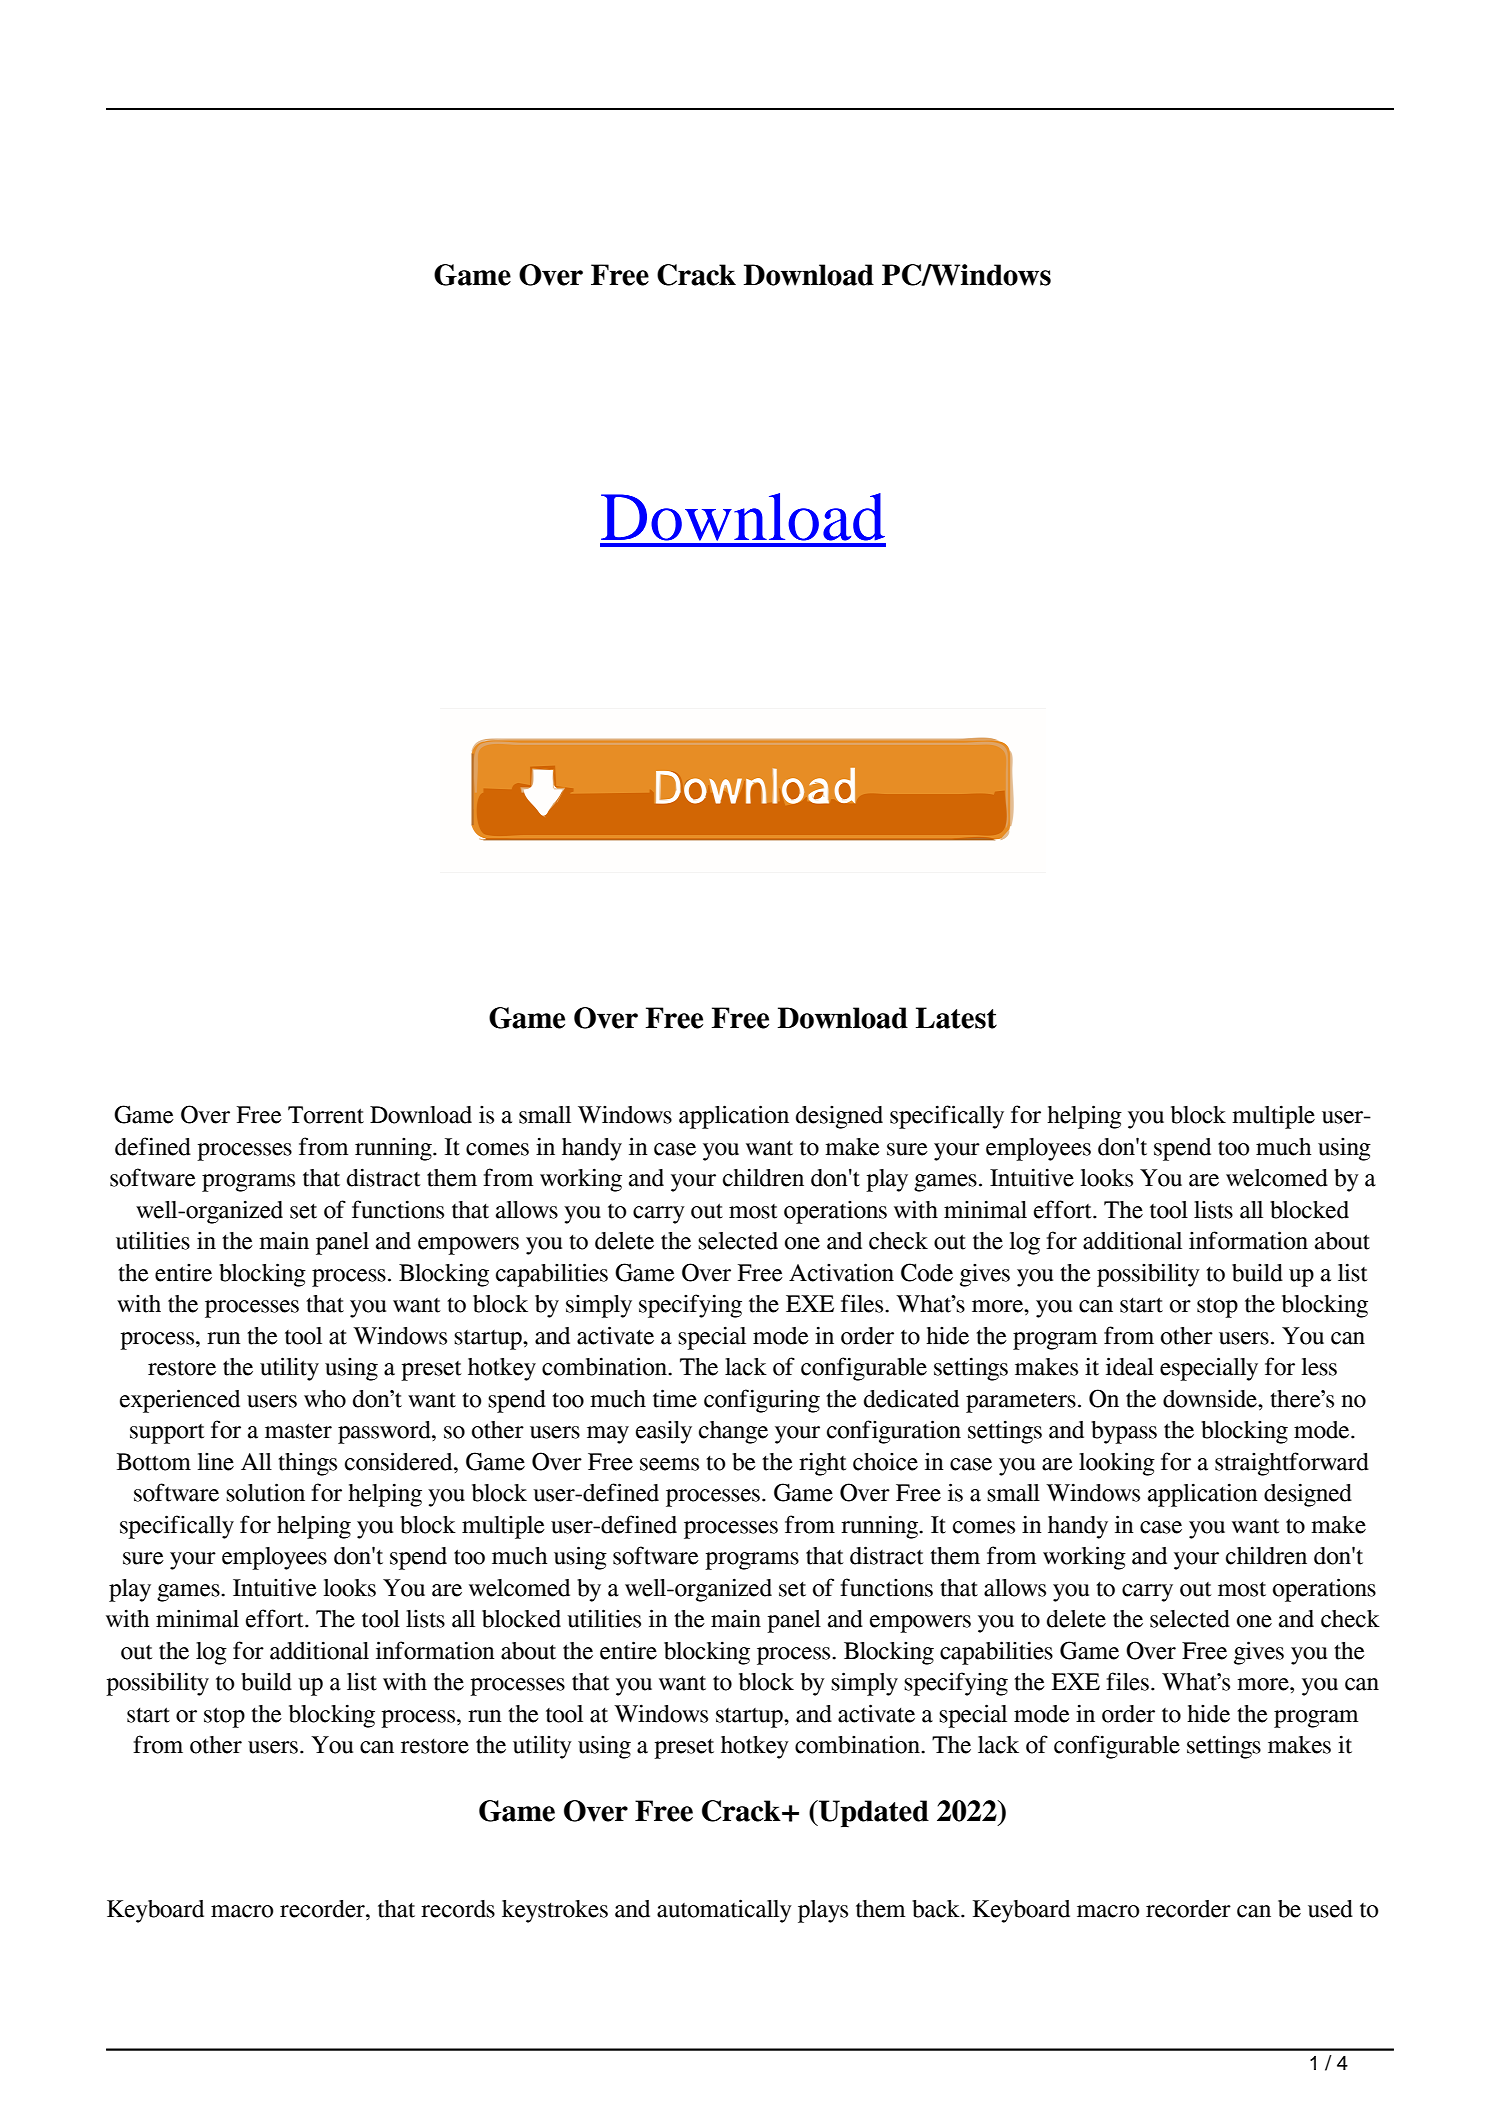 The image size is (1500, 2121). What do you see at coordinates (724, 1911) in the document?
I see `automatically` at bounding box center [724, 1911].
